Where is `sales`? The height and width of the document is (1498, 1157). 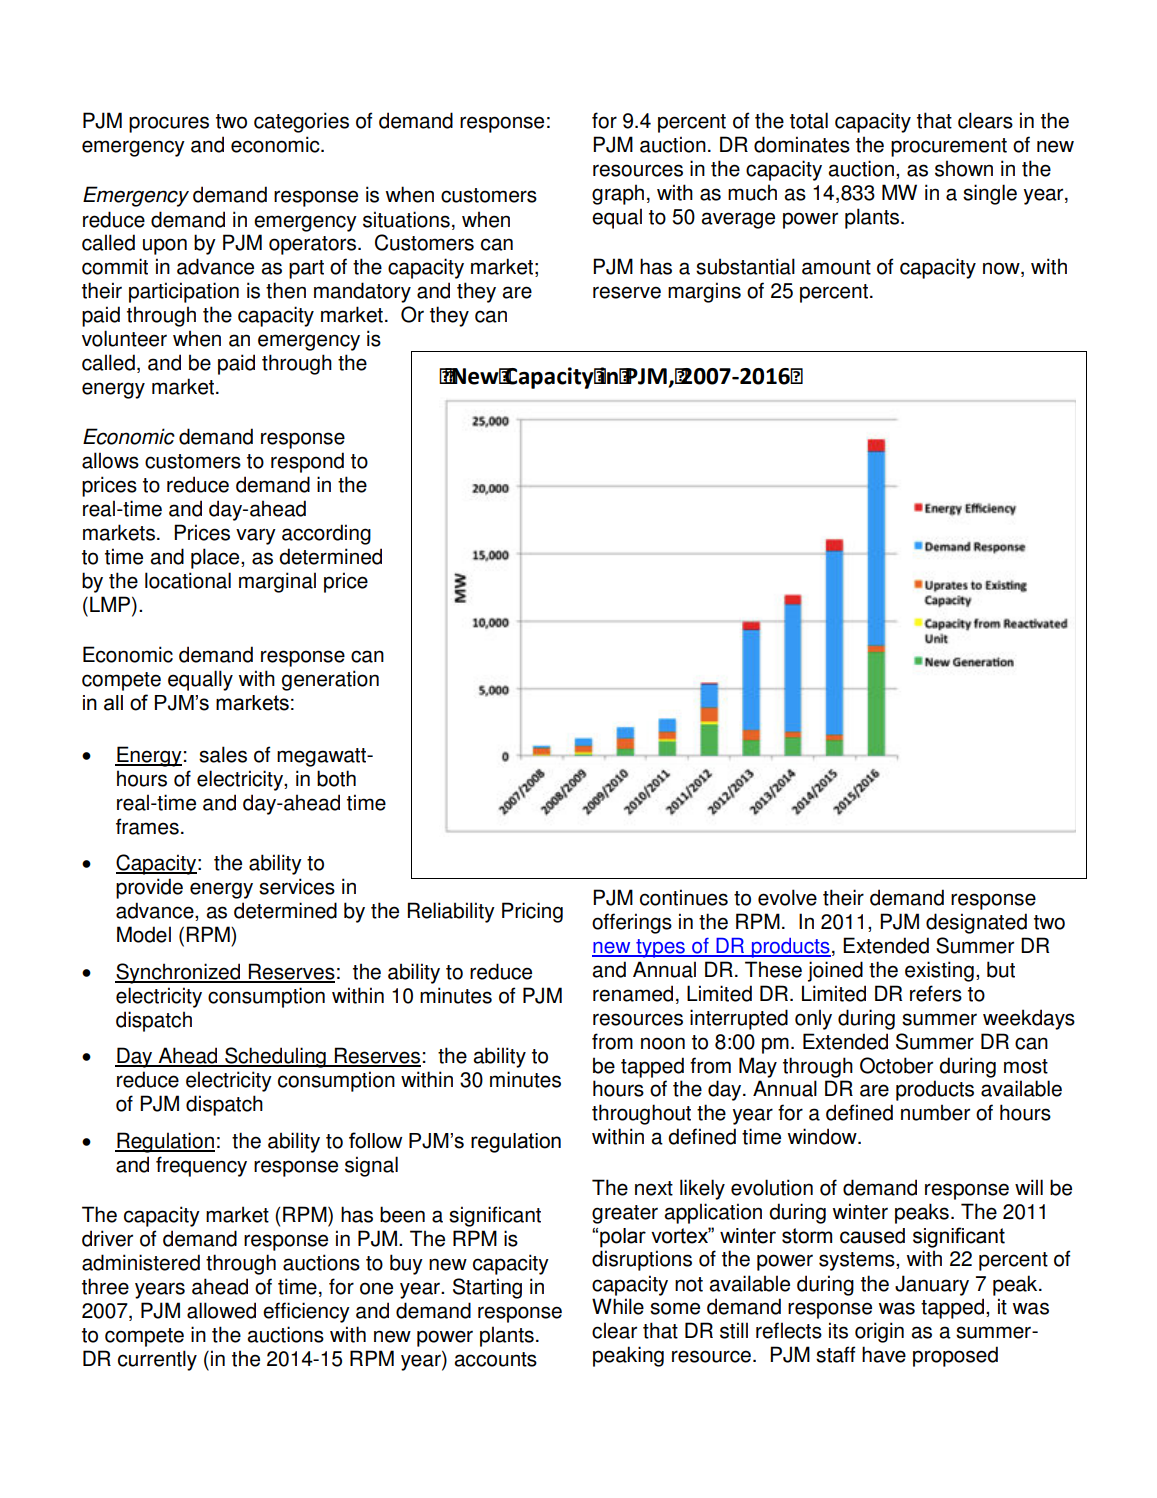
sales is located at coordinates (223, 754).
